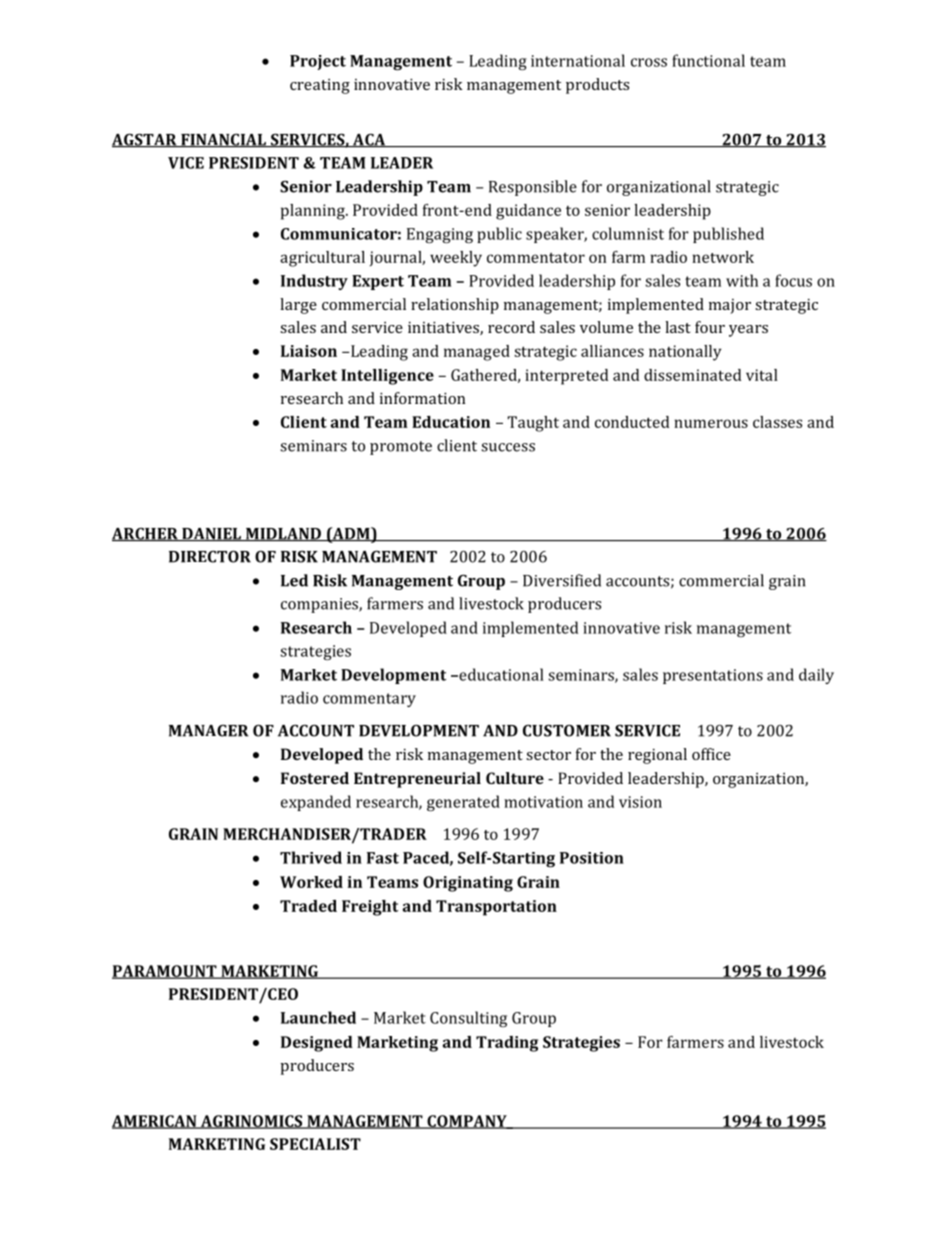 The height and width of the screenshot is (1233, 952). Describe the element at coordinates (155, 1122) in the screenshot. I see `AMERICAN` at that location.
